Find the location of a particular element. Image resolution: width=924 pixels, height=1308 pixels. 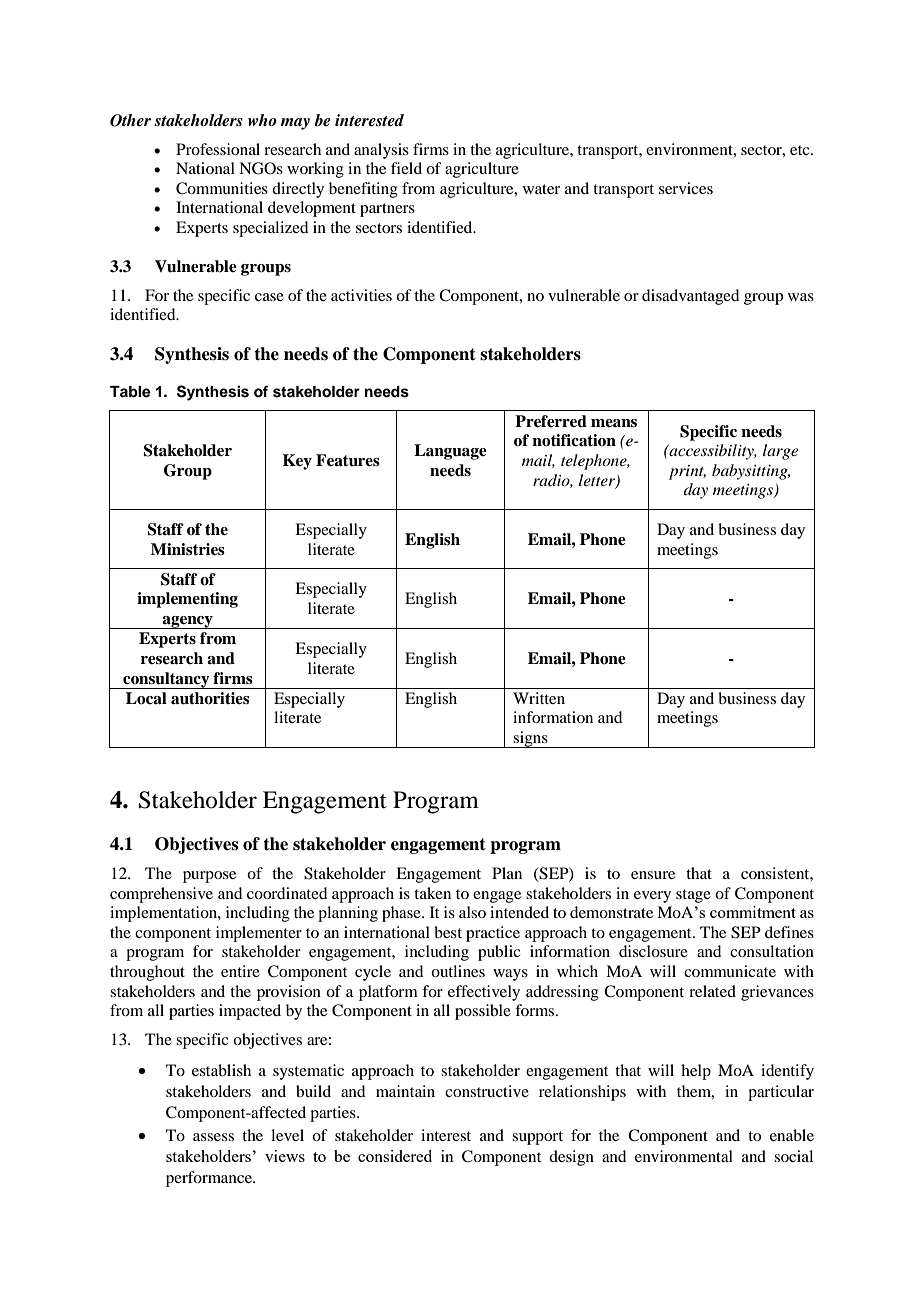

Professional is located at coordinates (218, 149).
